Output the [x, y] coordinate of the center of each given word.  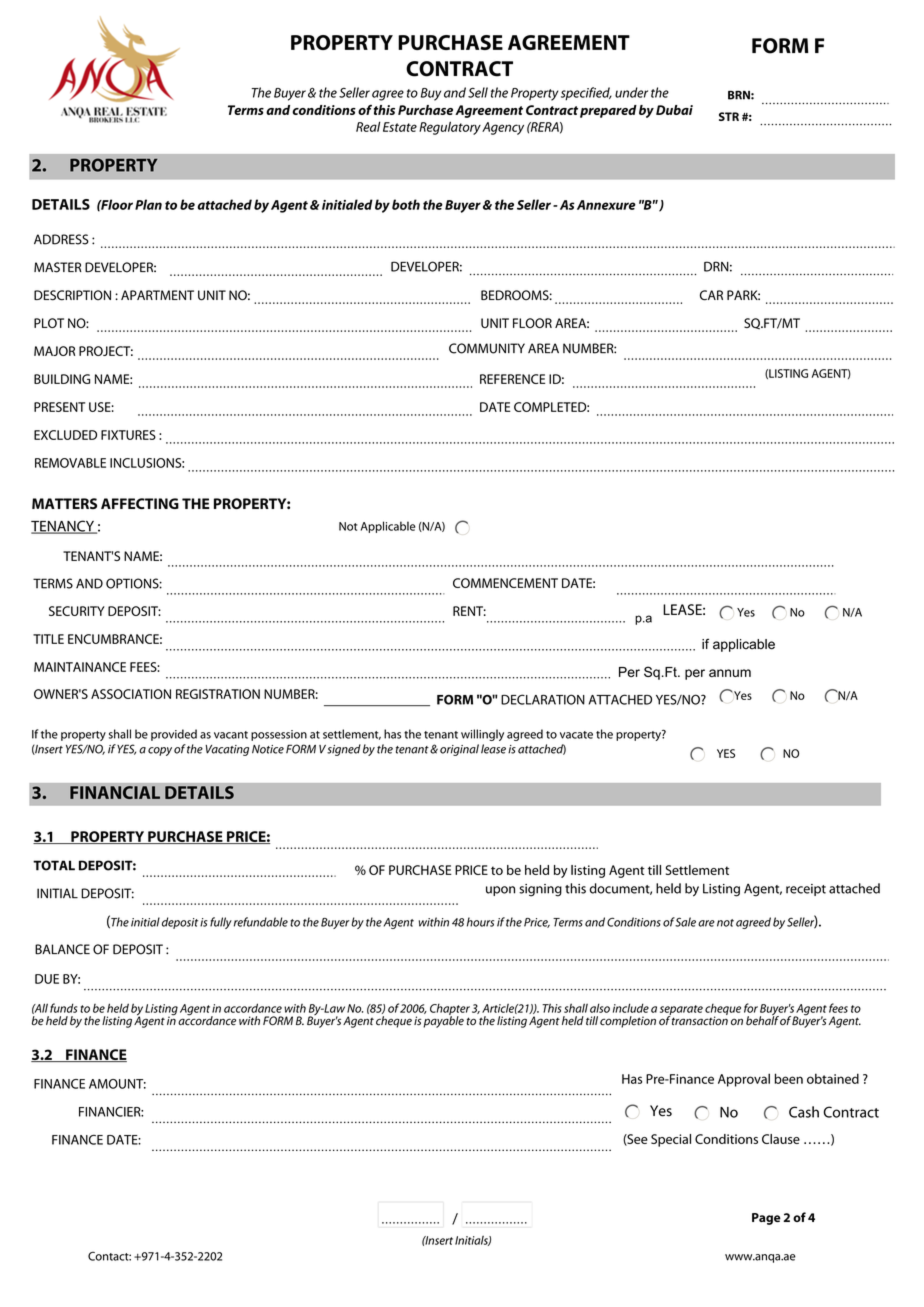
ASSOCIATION [131, 694]
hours [480, 922]
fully [221, 923]
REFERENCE [512, 379]
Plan [148, 204]
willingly [482, 735]
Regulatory [450, 128]
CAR [711, 295]
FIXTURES [128, 435]
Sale [685, 922]
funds [63, 1008]
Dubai [674, 110]
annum [730, 673]
